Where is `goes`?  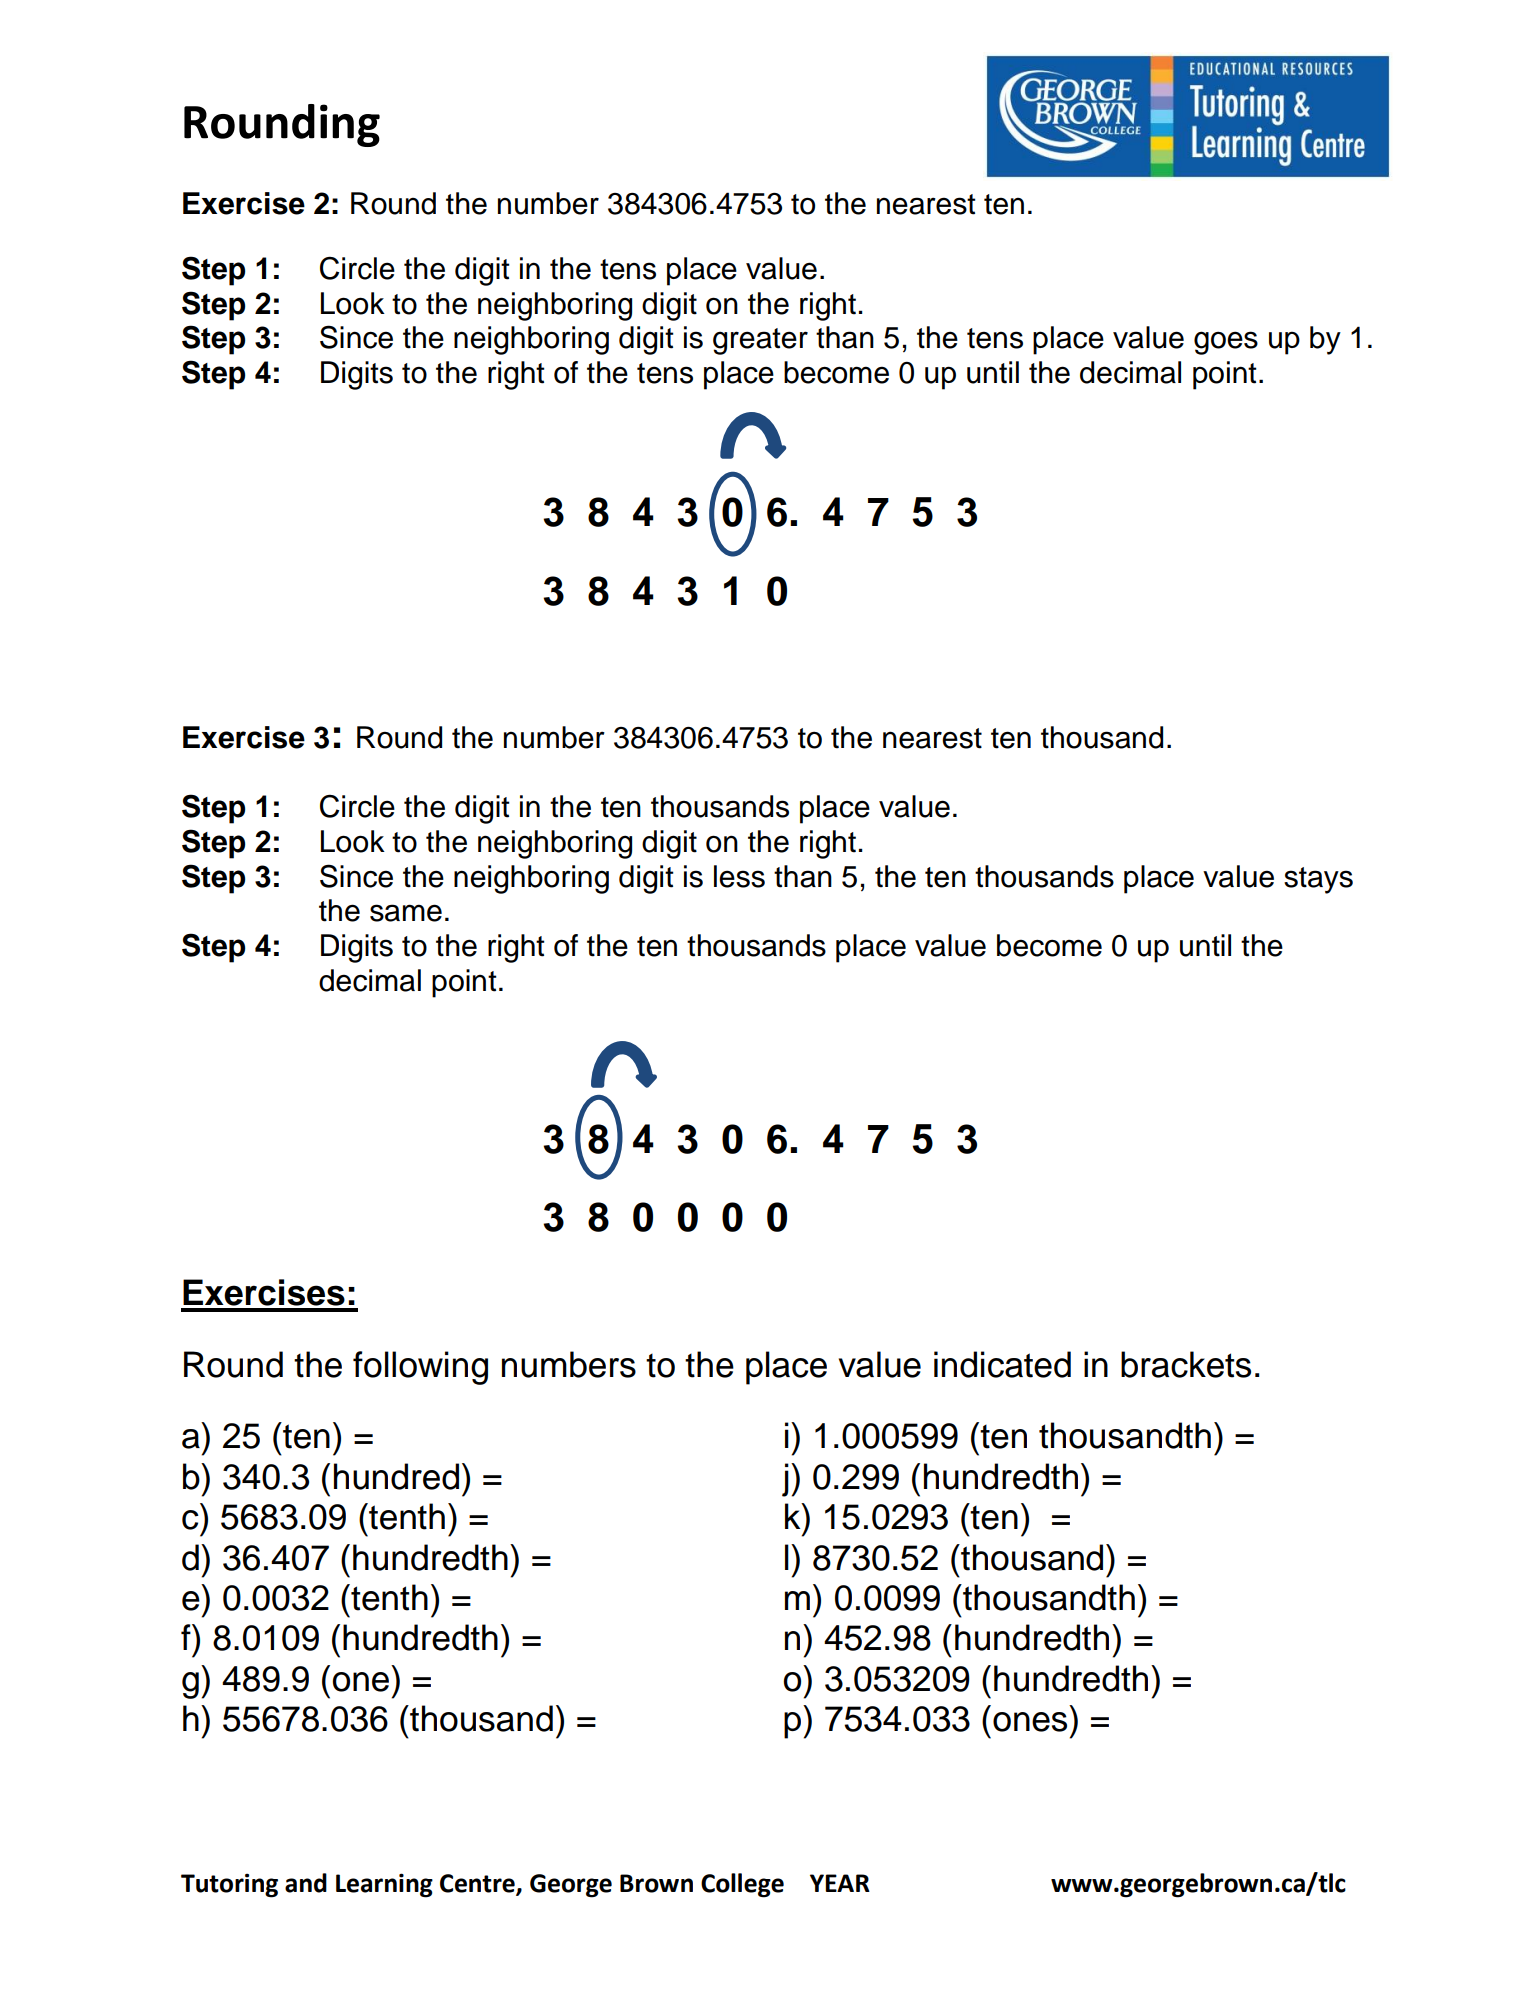
goes is located at coordinates (1226, 343).
